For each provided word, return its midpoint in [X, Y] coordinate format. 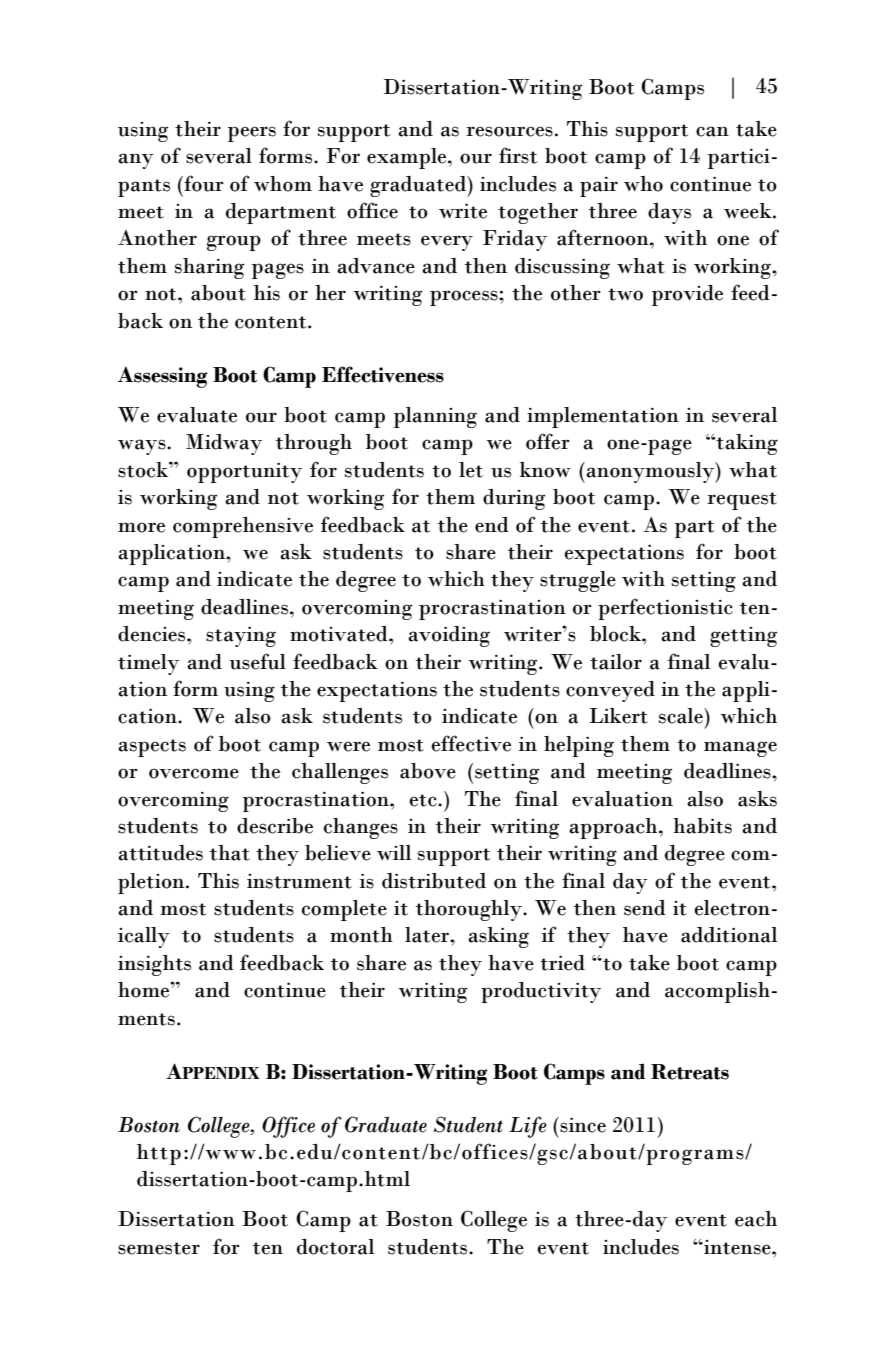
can [712, 131]
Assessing [163, 377]
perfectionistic [665, 609]
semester [159, 1248]
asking [498, 937]
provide [687, 295]
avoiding [449, 636]
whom [283, 184]
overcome [194, 773]
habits [702, 826]
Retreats [690, 1072]
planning [435, 417]
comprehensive [243, 527]
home [145, 990]
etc [424, 800]
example [408, 158]
